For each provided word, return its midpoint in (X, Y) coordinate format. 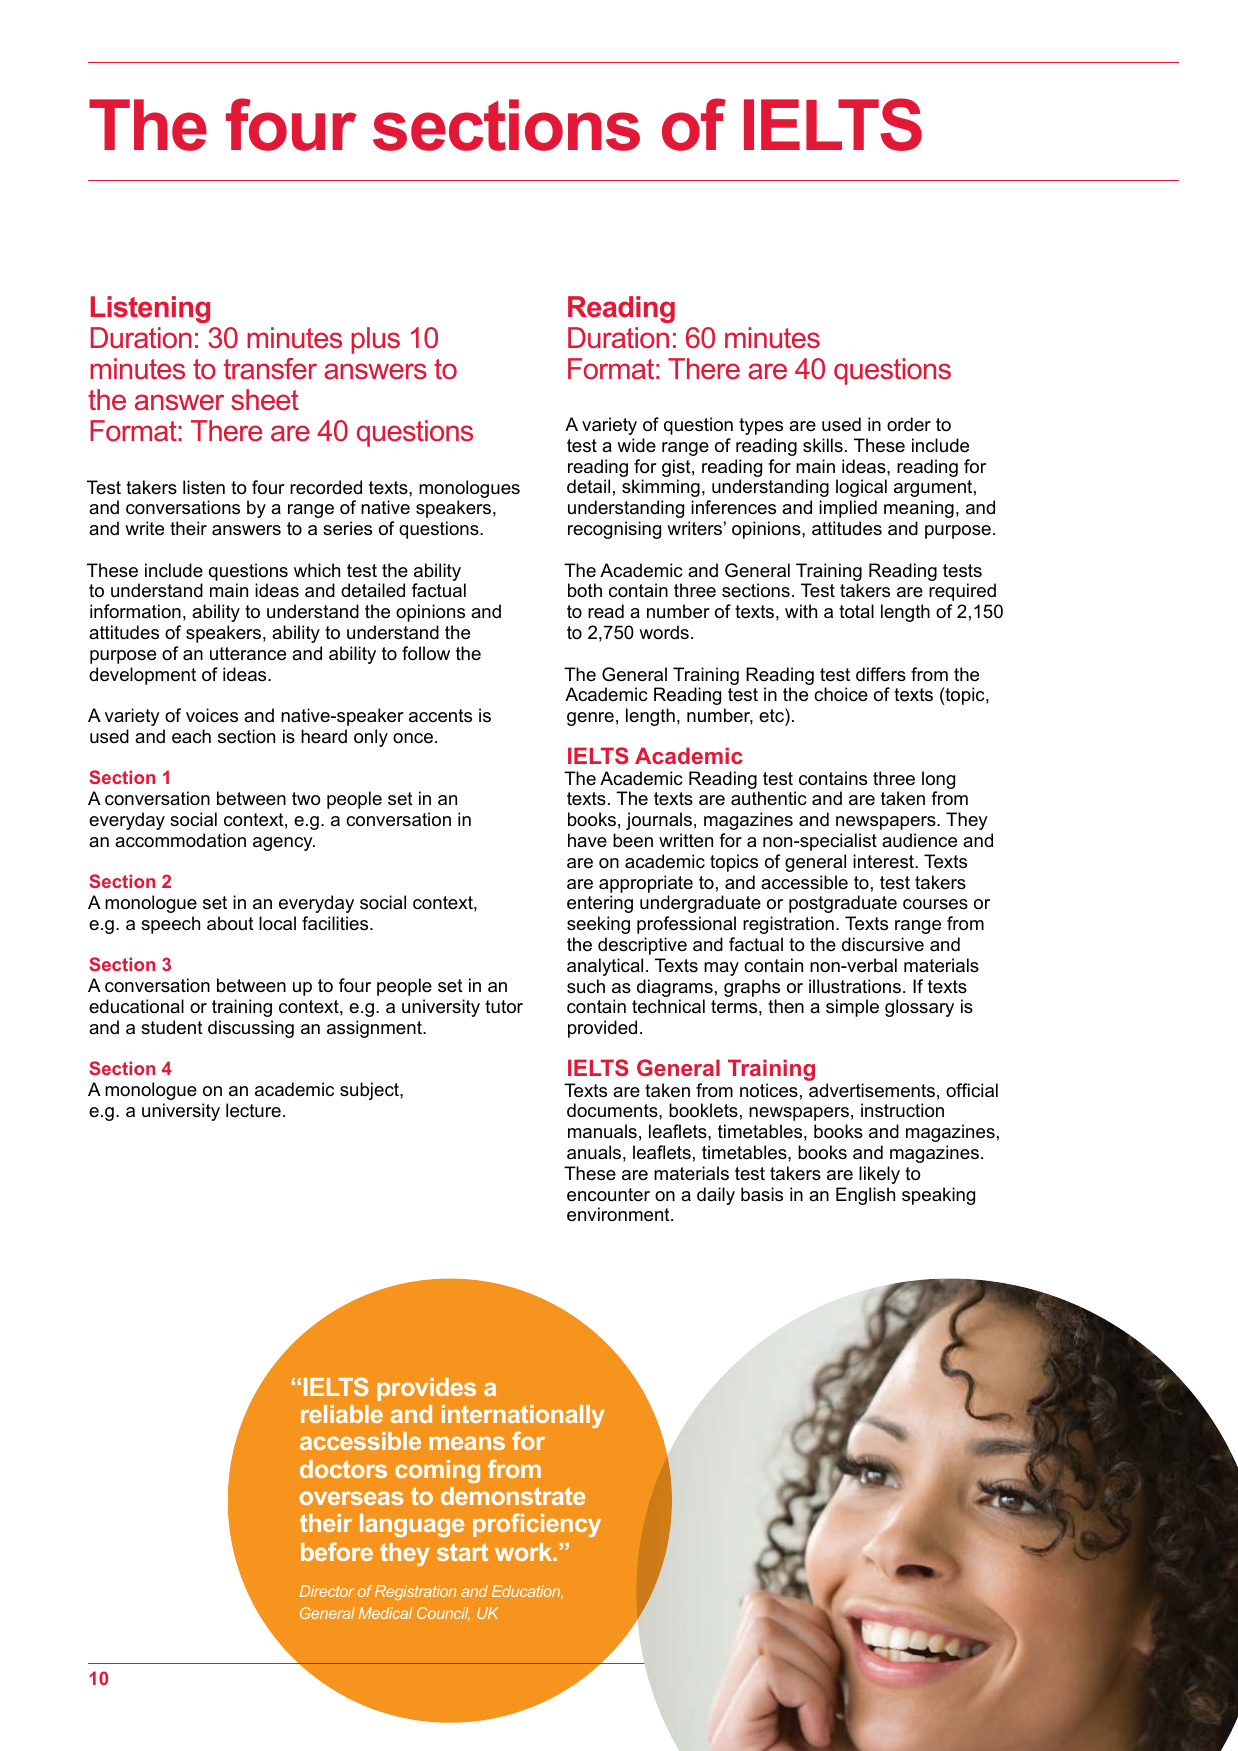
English (865, 1196)
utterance (248, 653)
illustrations (855, 986)
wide (636, 445)
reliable (342, 1414)
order (909, 424)
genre (590, 719)
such (586, 986)
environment (619, 1214)
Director (327, 1591)
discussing (251, 1029)
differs (881, 674)
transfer (270, 369)
